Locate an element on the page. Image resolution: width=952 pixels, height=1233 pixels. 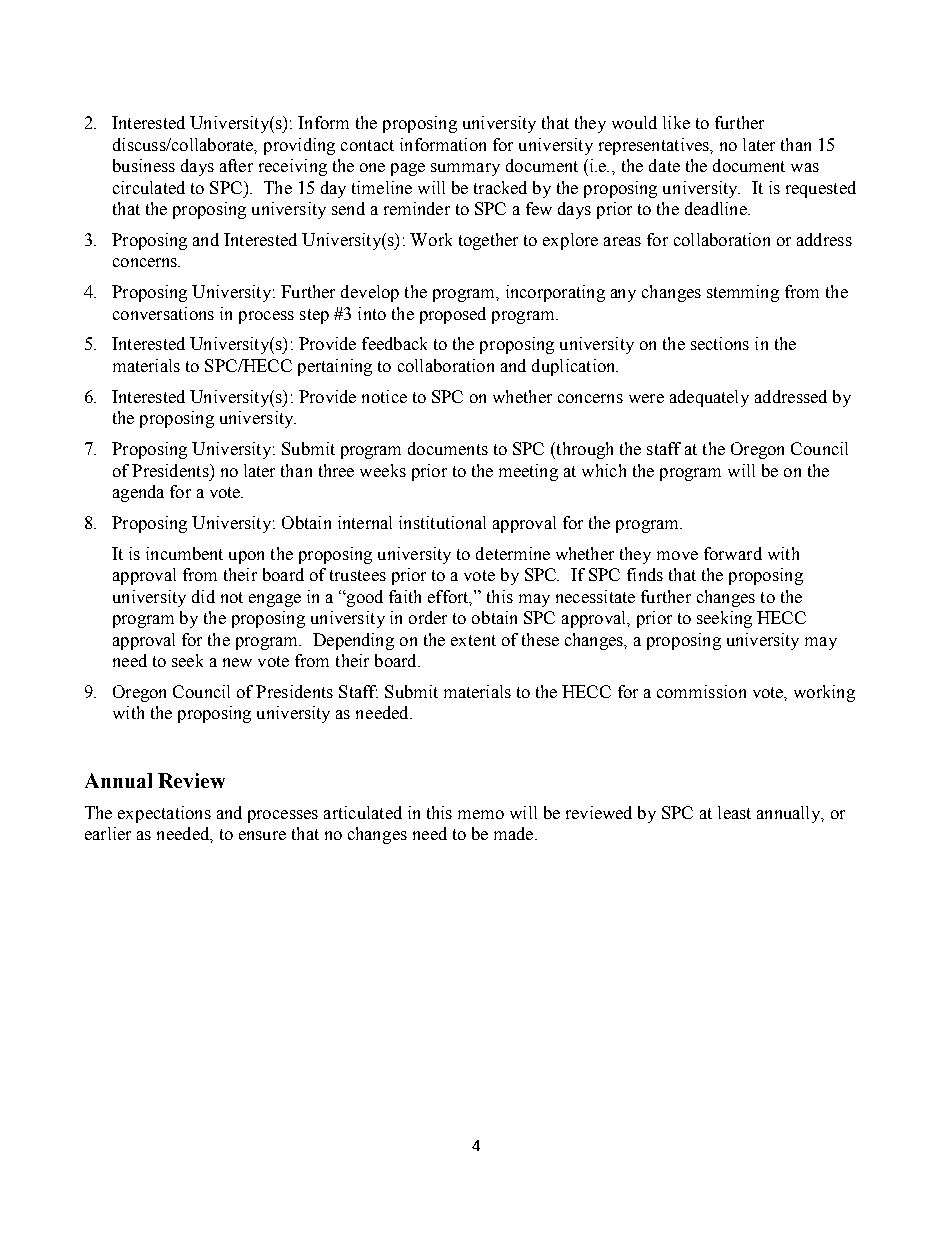
least is located at coordinates (734, 812).
